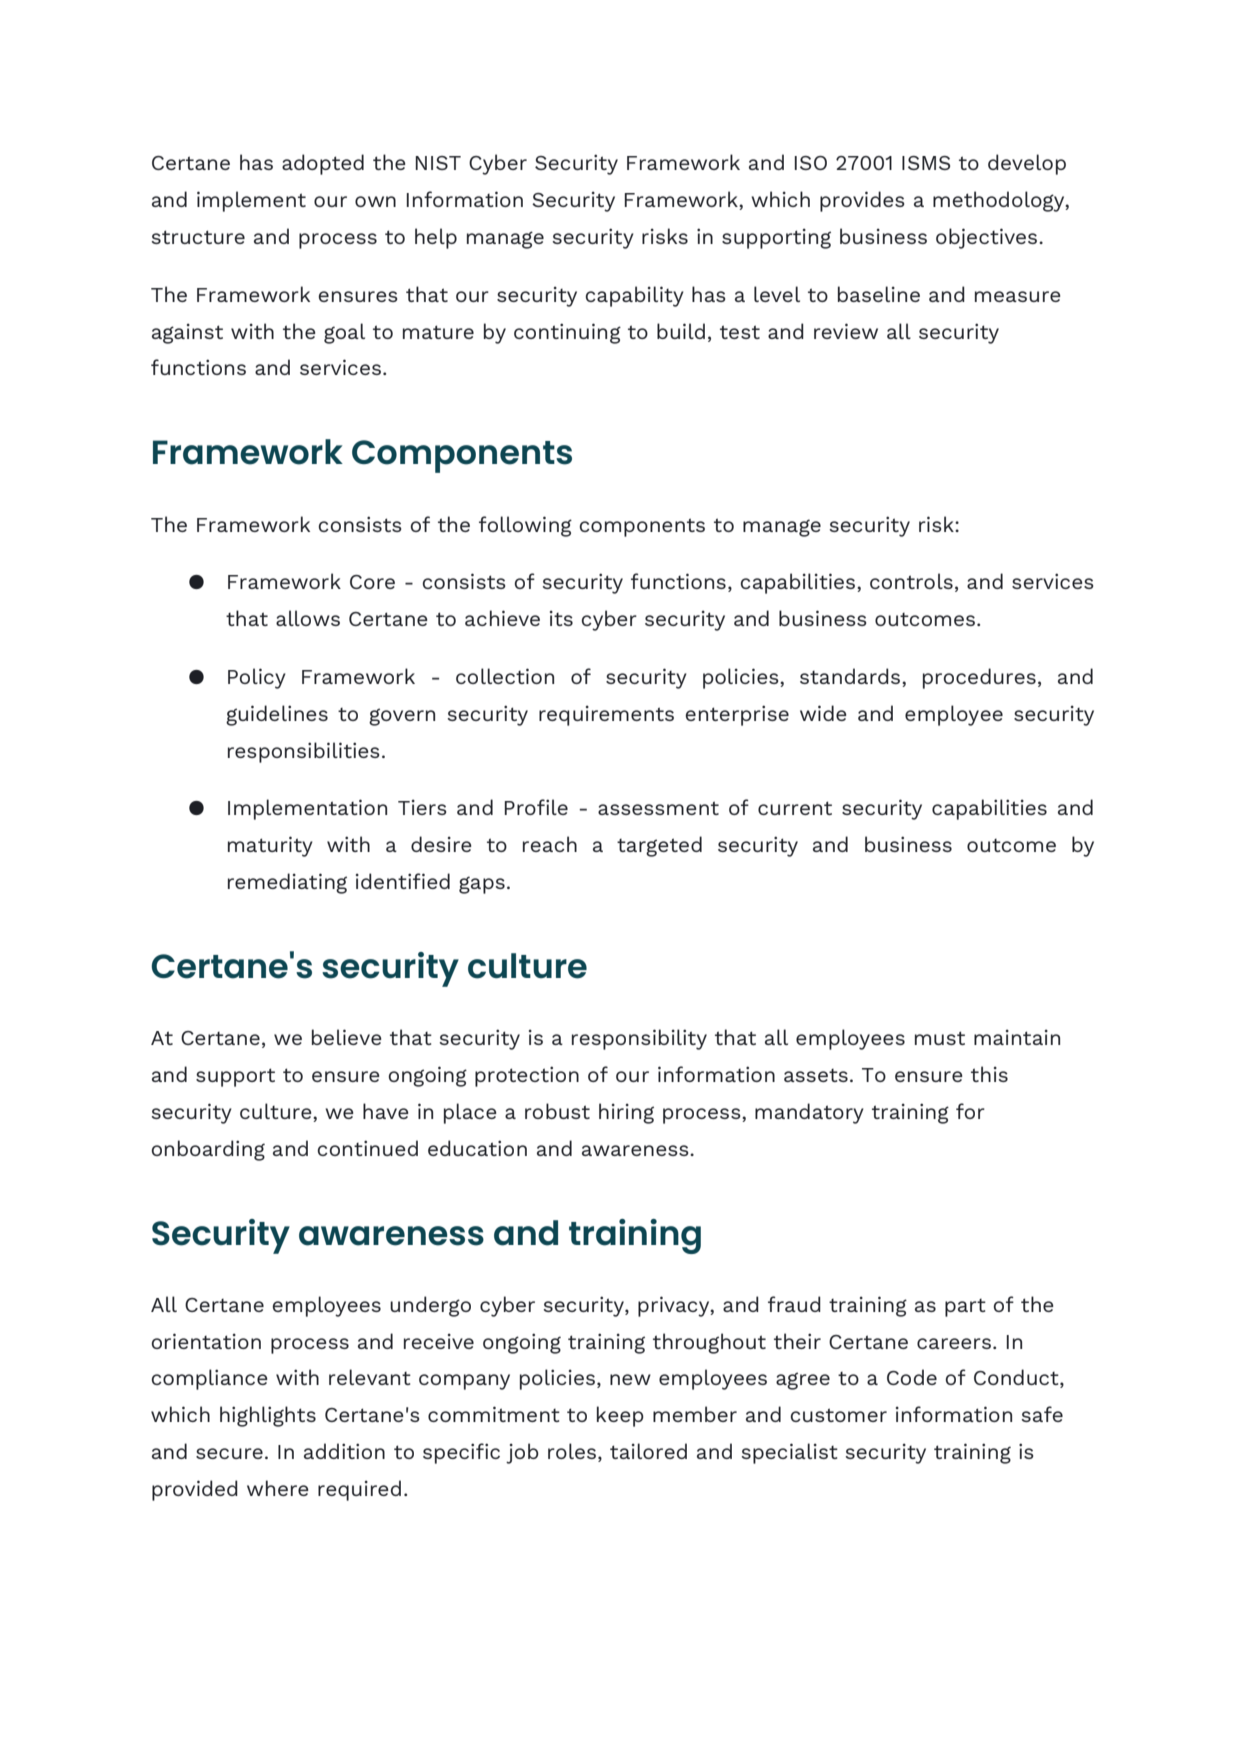  Describe the element at coordinates (323, 164) in the page. I see `adopted` at that location.
